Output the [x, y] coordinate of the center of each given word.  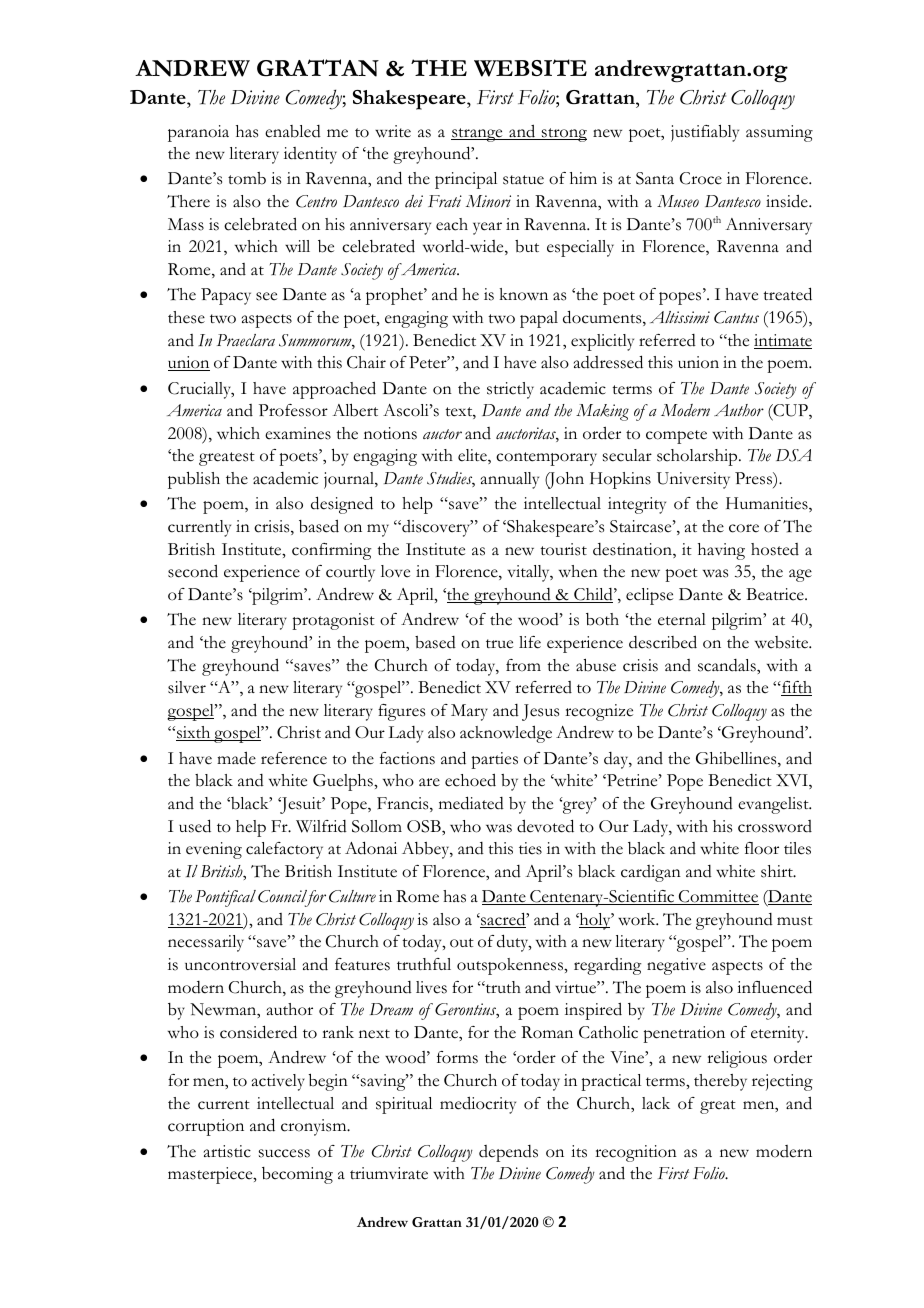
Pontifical [225, 898]
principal [466, 180]
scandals [728, 665]
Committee [718, 897]
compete [676, 437]
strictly [510, 390]
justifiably [705, 133]
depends [508, 1153]
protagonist [333, 621]
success [284, 1153]
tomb [247, 178]
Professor [293, 410]
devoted [545, 826]
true [499, 644]
